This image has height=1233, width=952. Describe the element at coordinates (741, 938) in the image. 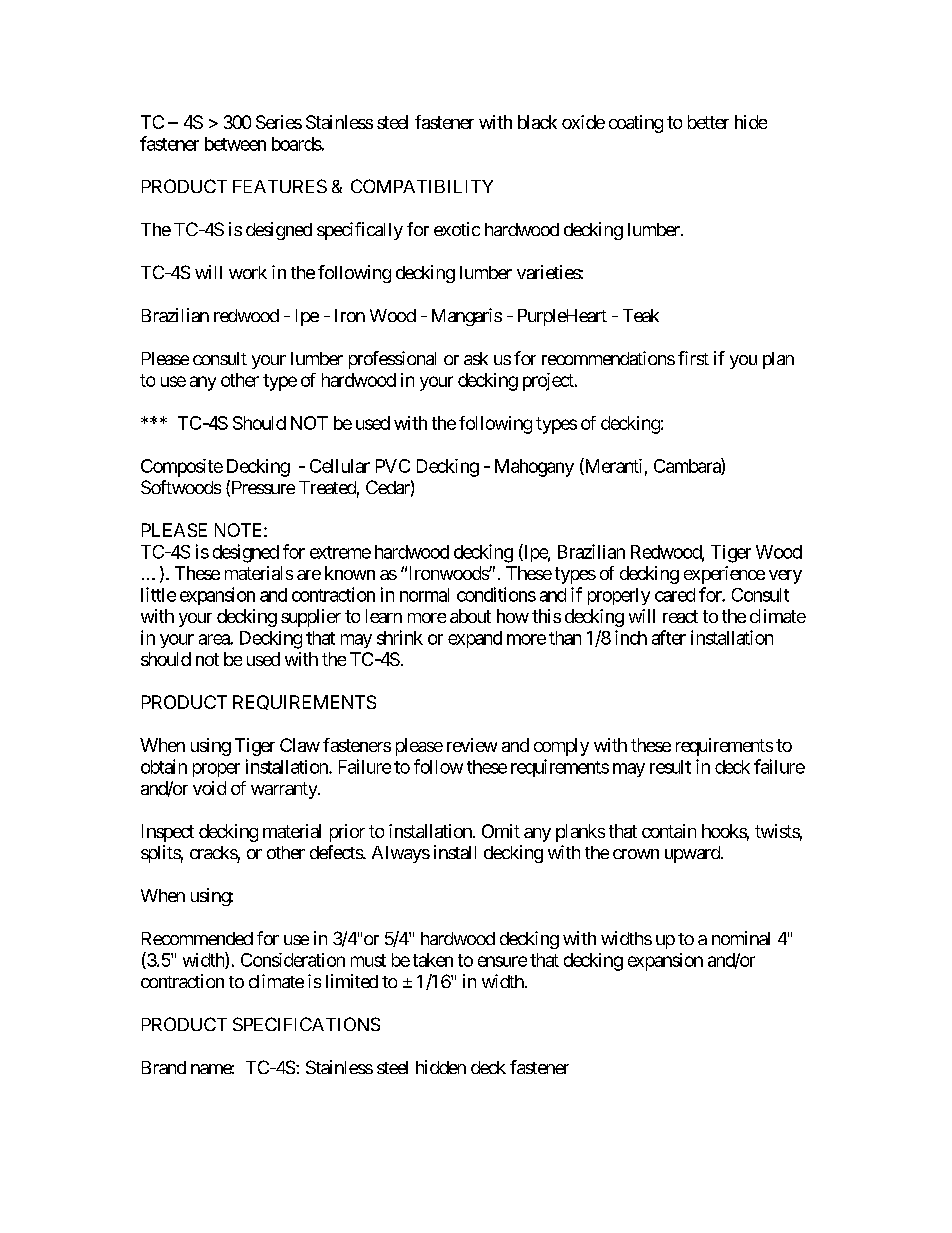

I see `nominal` at that location.
